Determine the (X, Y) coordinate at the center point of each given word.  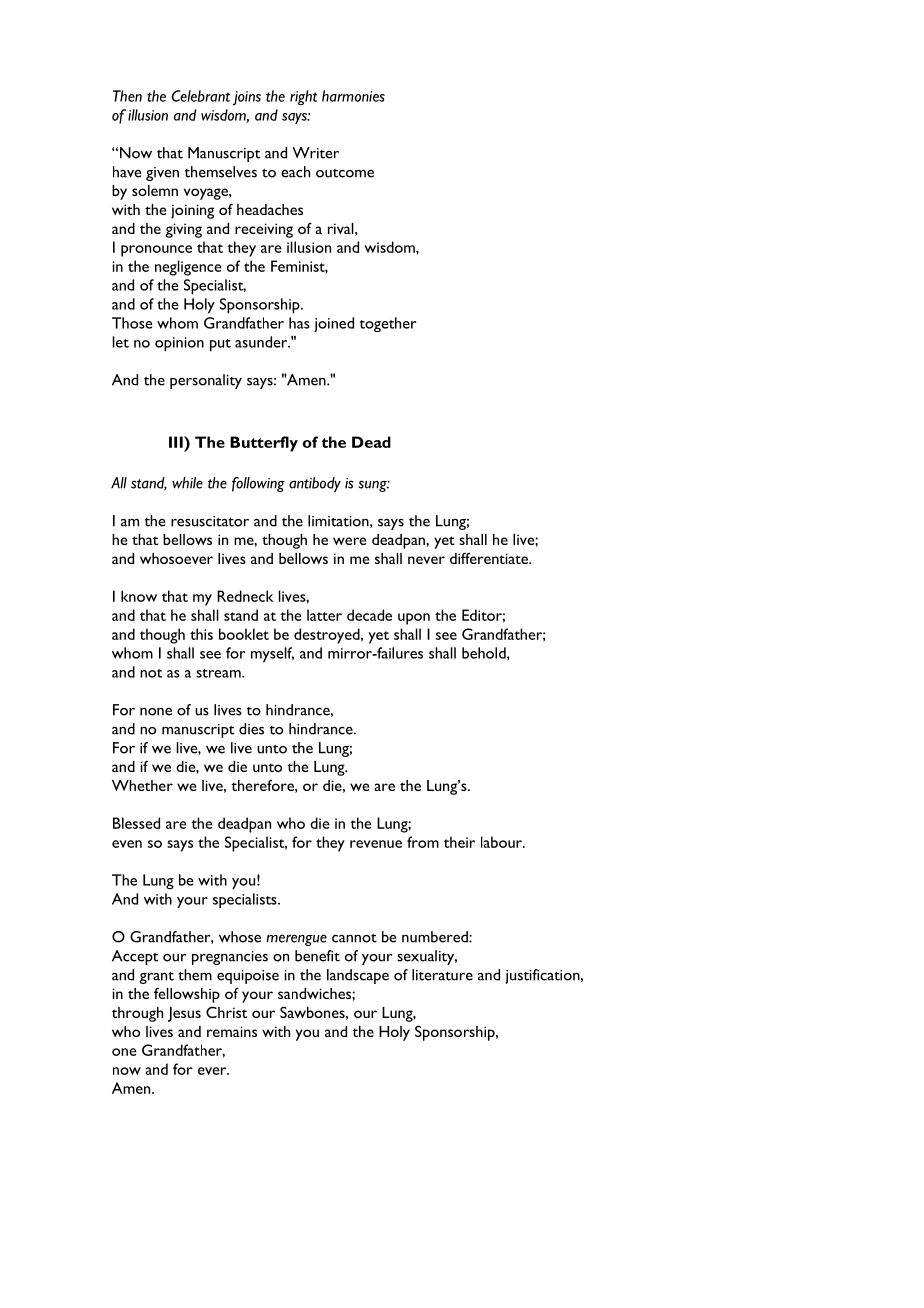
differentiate (490, 558)
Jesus (184, 1014)
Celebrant (201, 96)
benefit (317, 956)
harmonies (353, 96)
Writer (316, 153)
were (349, 541)
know (139, 596)
